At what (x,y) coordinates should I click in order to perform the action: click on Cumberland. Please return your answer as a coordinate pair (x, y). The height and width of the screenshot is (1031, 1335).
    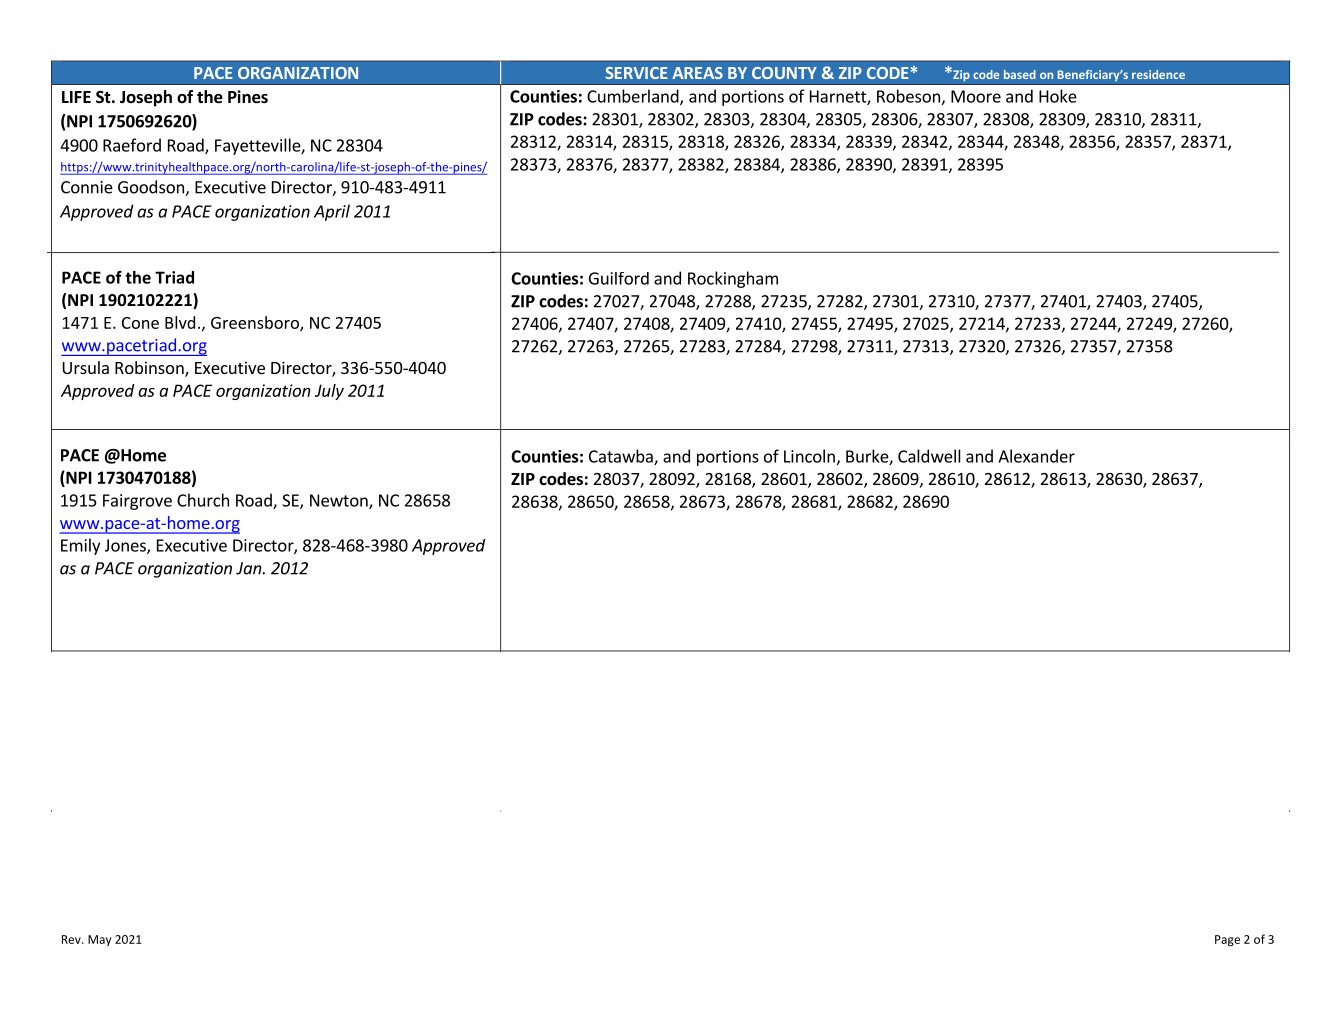
    Looking at the image, I should click on (634, 97).
